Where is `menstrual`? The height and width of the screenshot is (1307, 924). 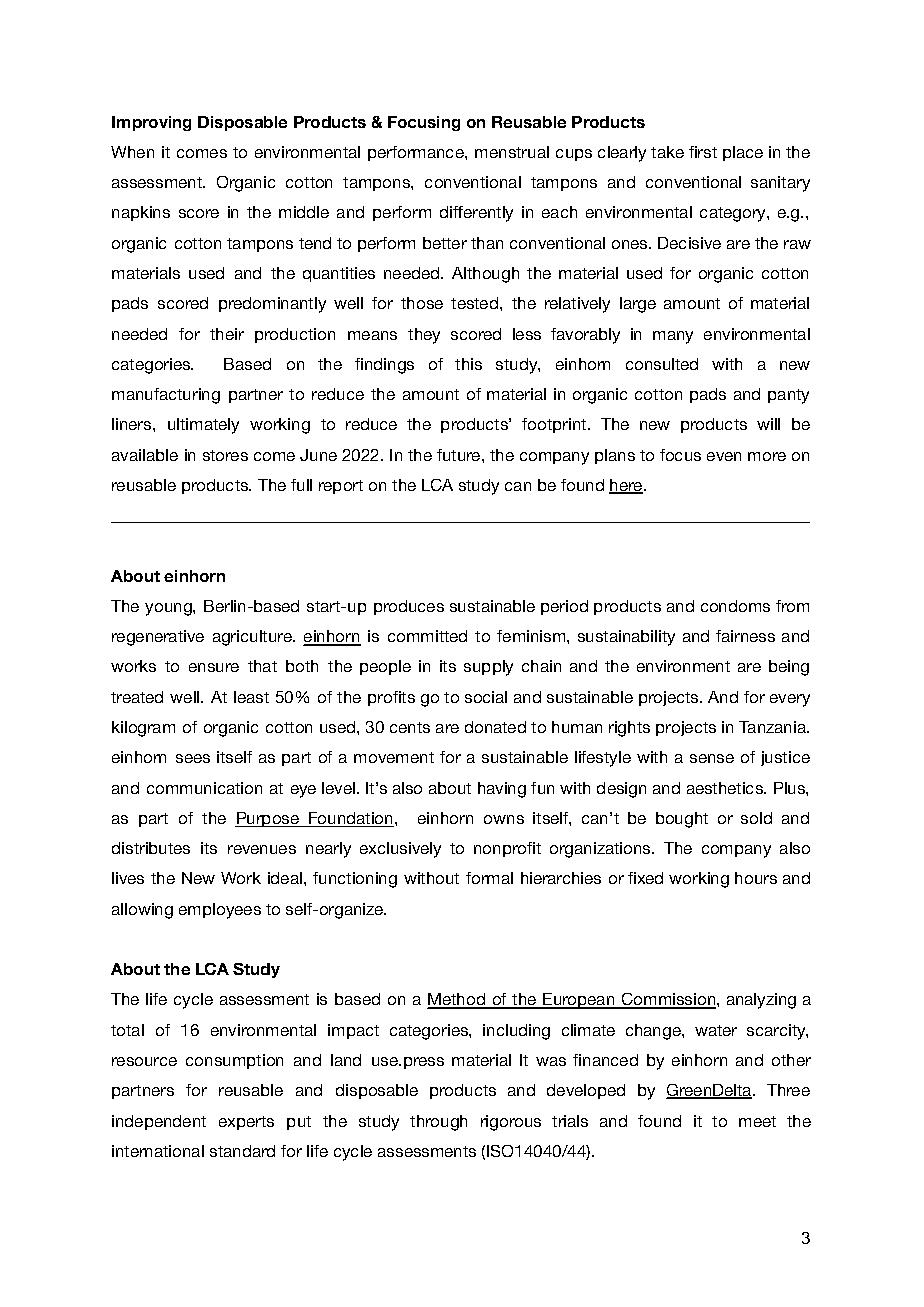
menstrual is located at coordinates (512, 152).
